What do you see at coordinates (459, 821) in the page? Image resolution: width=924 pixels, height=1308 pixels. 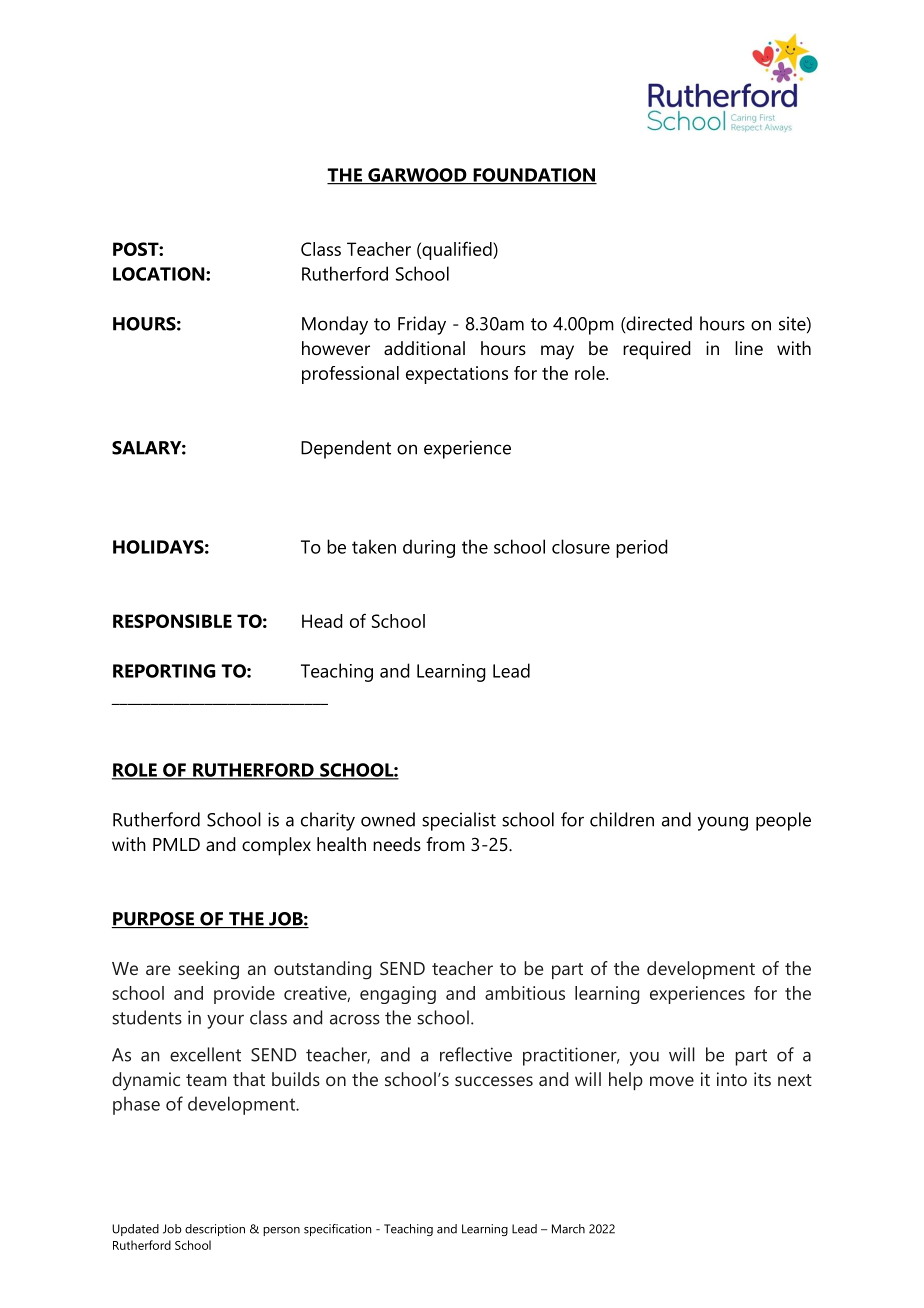 I see `specialist` at bounding box center [459, 821].
